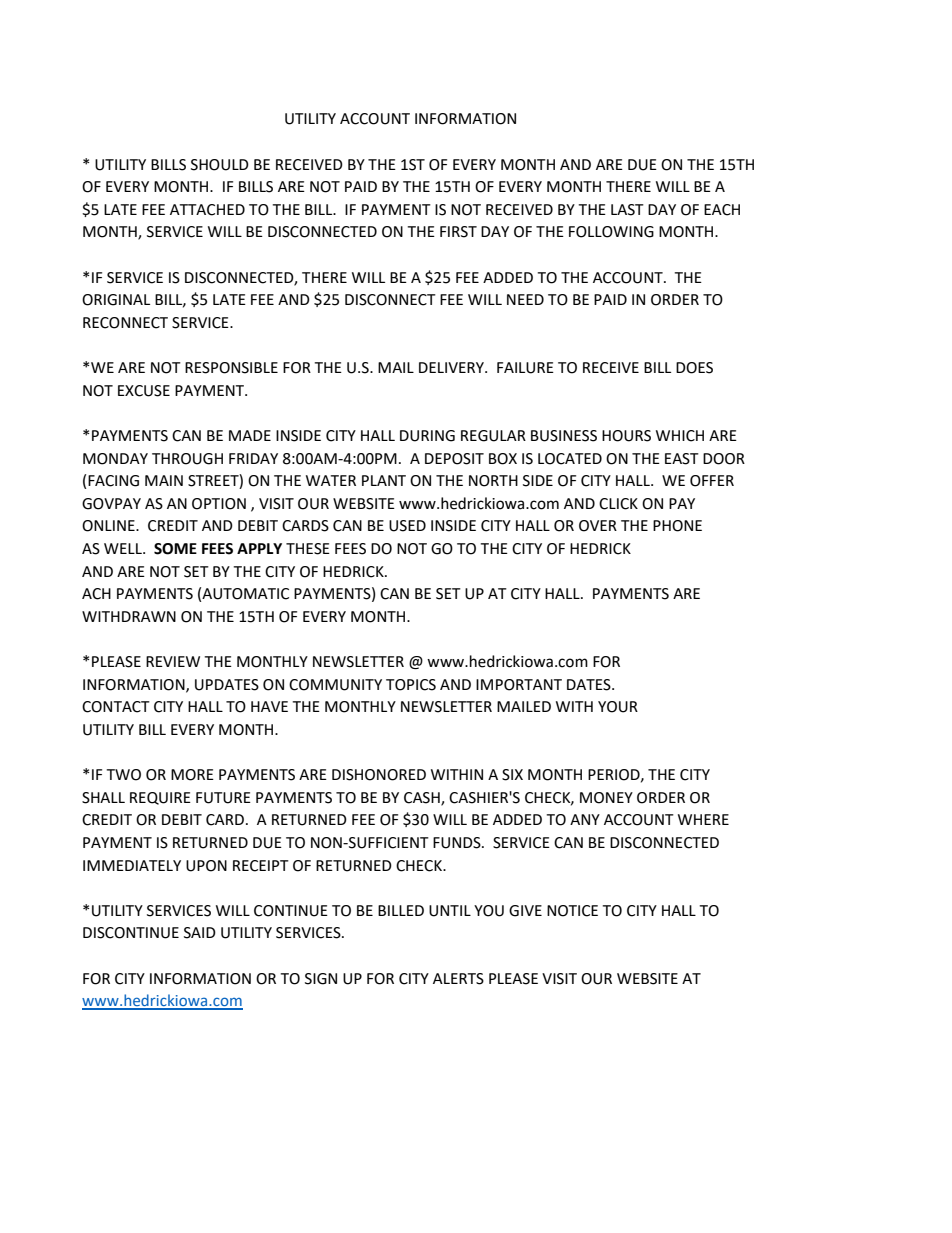  What do you see at coordinates (207, 210) in the screenshot?
I see `ATTACHED` at bounding box center [207, 210].
